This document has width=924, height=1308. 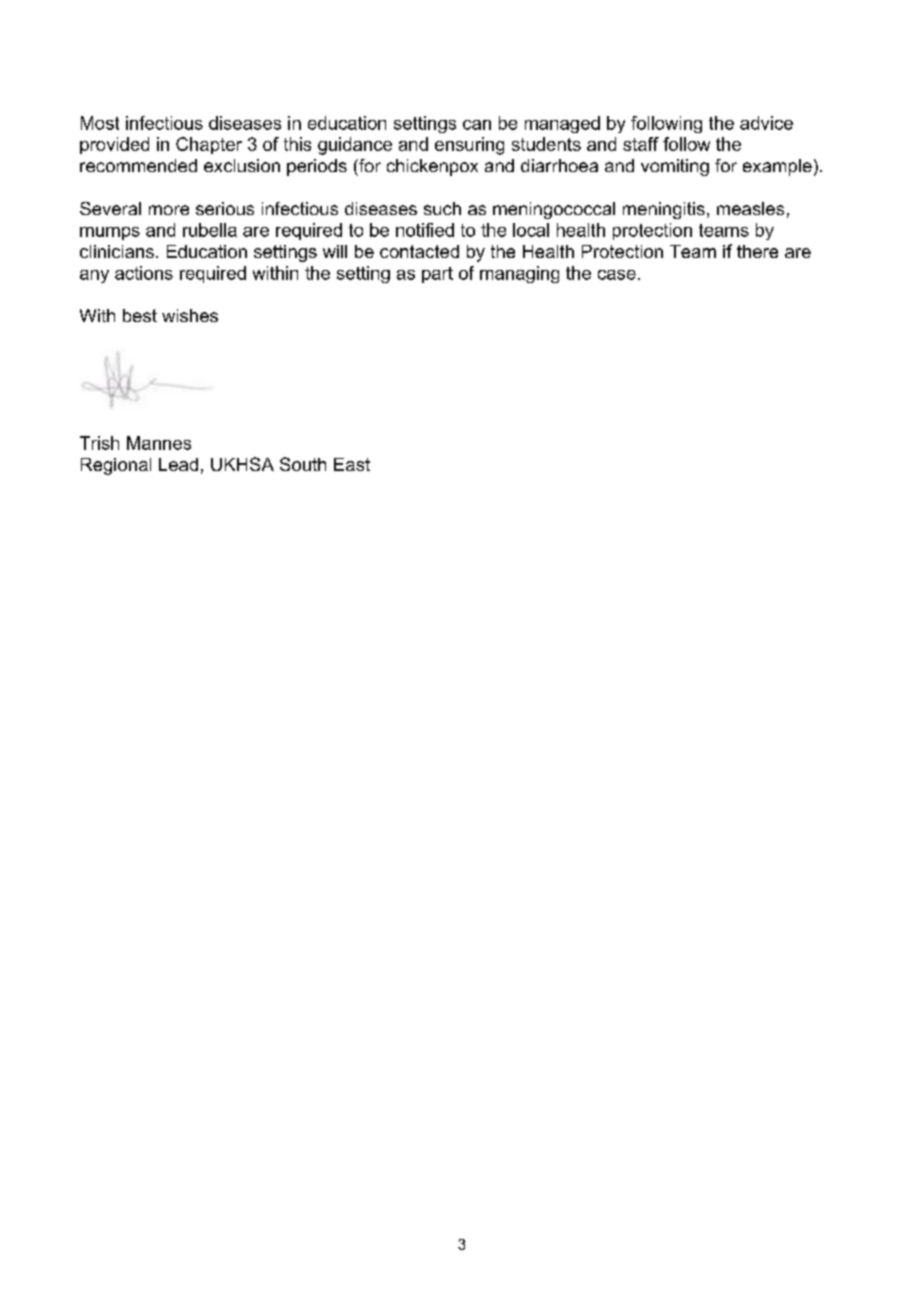 I want to click on rubella, so click(x=210, y=230).
